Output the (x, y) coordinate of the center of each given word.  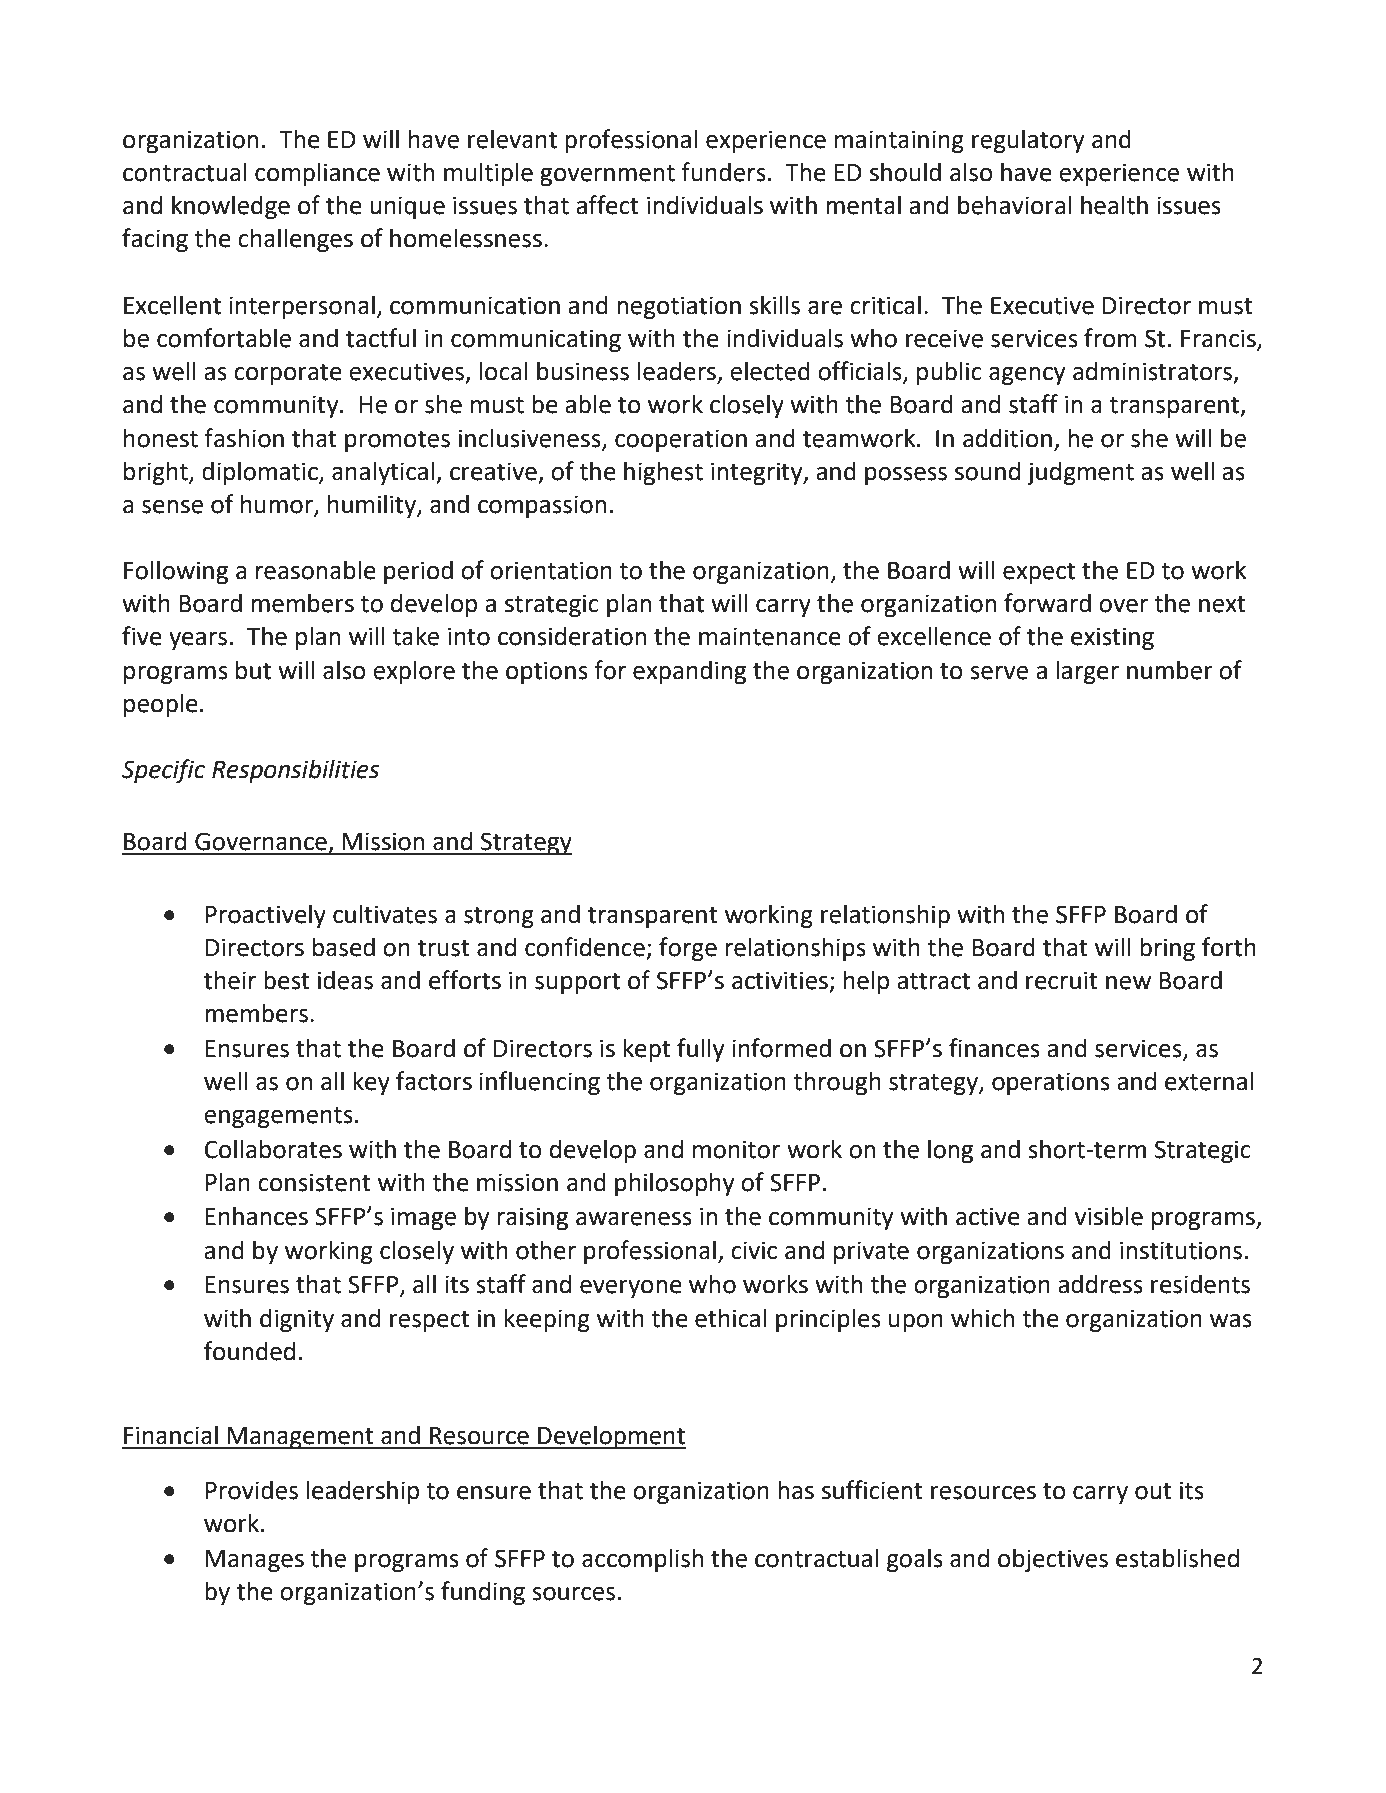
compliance (317, 174)
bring (1167, 949)
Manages (255, 1561)
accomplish (642, 1560)
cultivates (385, 914)
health (1114, 205)
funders (723, 172)
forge (688, 949)
